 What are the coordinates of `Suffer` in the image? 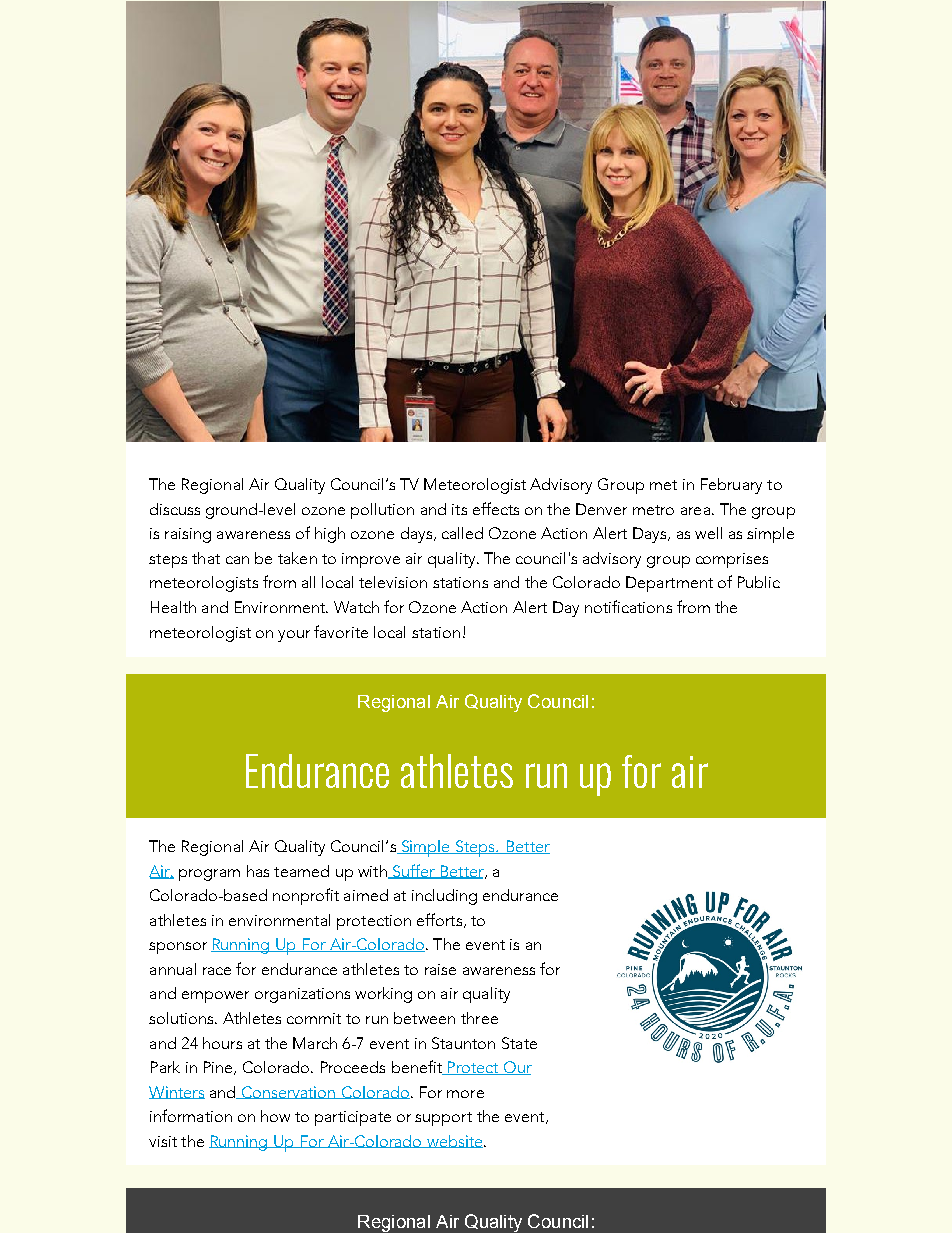 It's located at (413, 871).
